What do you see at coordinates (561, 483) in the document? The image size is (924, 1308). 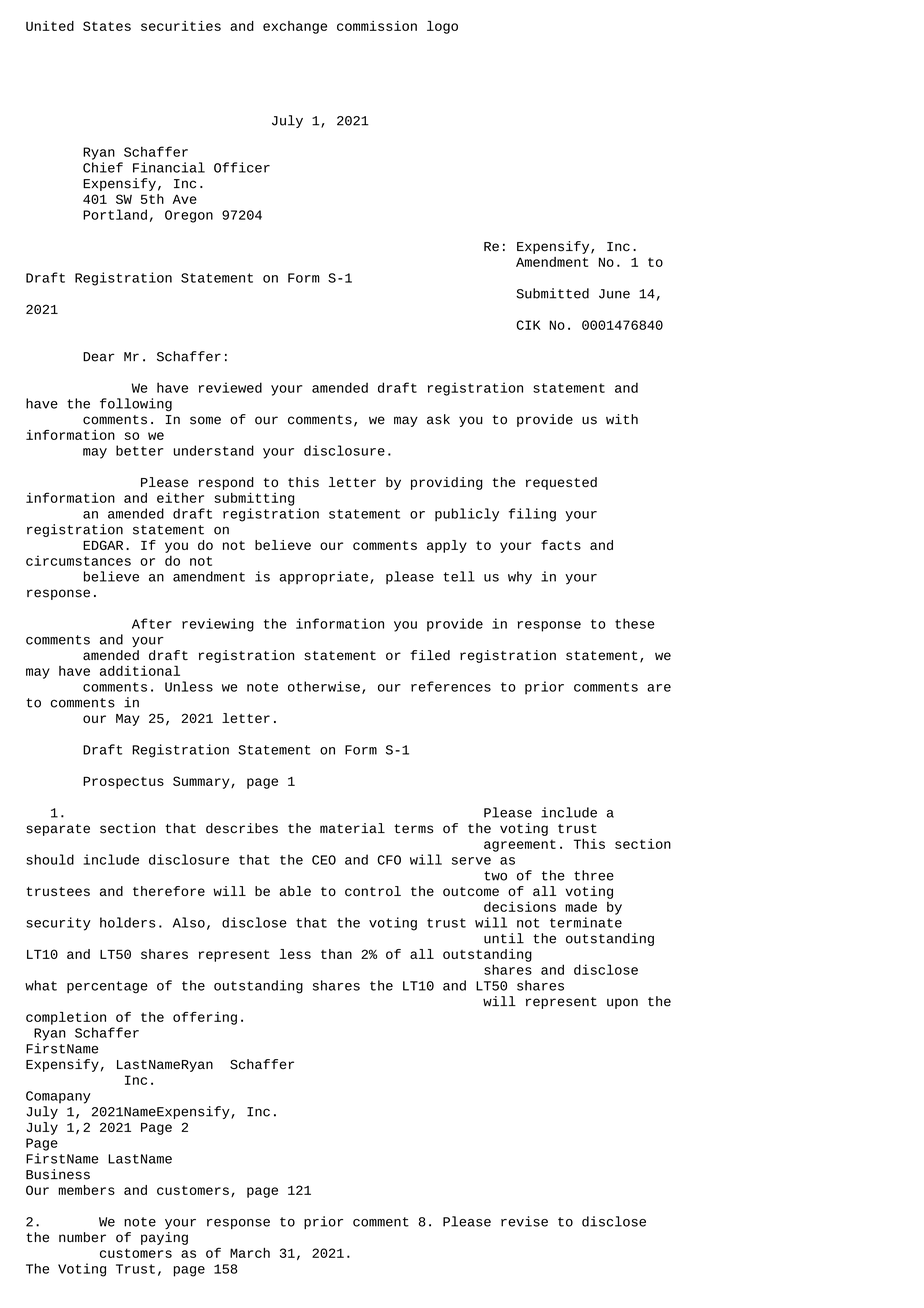 I see `requested` at bounding box center [561, 483].
